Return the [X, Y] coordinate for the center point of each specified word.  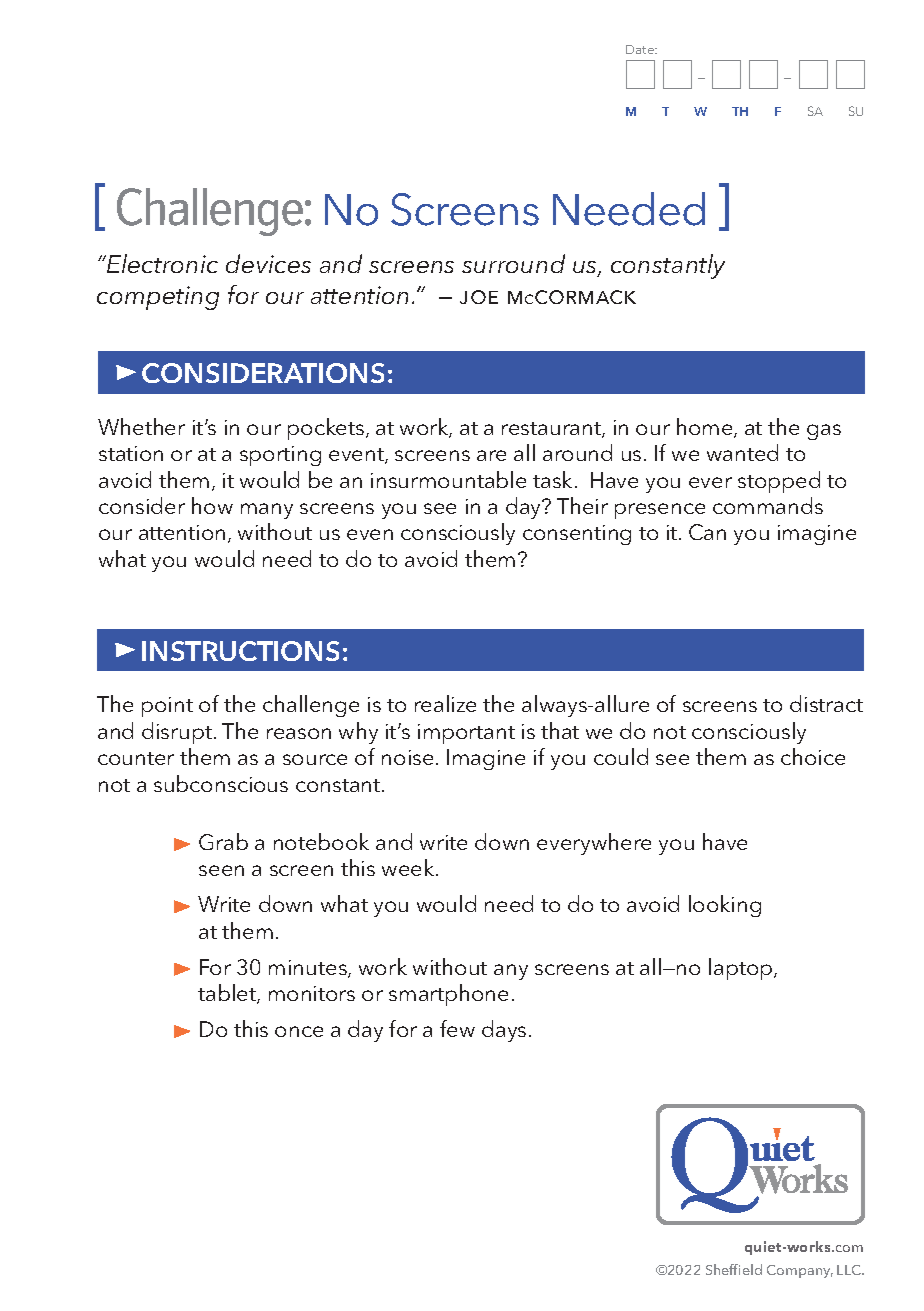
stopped [779, 482]
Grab [223, 841]
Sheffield [734, 1269]
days [504, 1031]
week [409, 867]
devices [268, 263]
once [299, 1031]
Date [641, 49]
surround [513, 263]
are [491, 455]
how [212, 505]
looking [725, 906]
